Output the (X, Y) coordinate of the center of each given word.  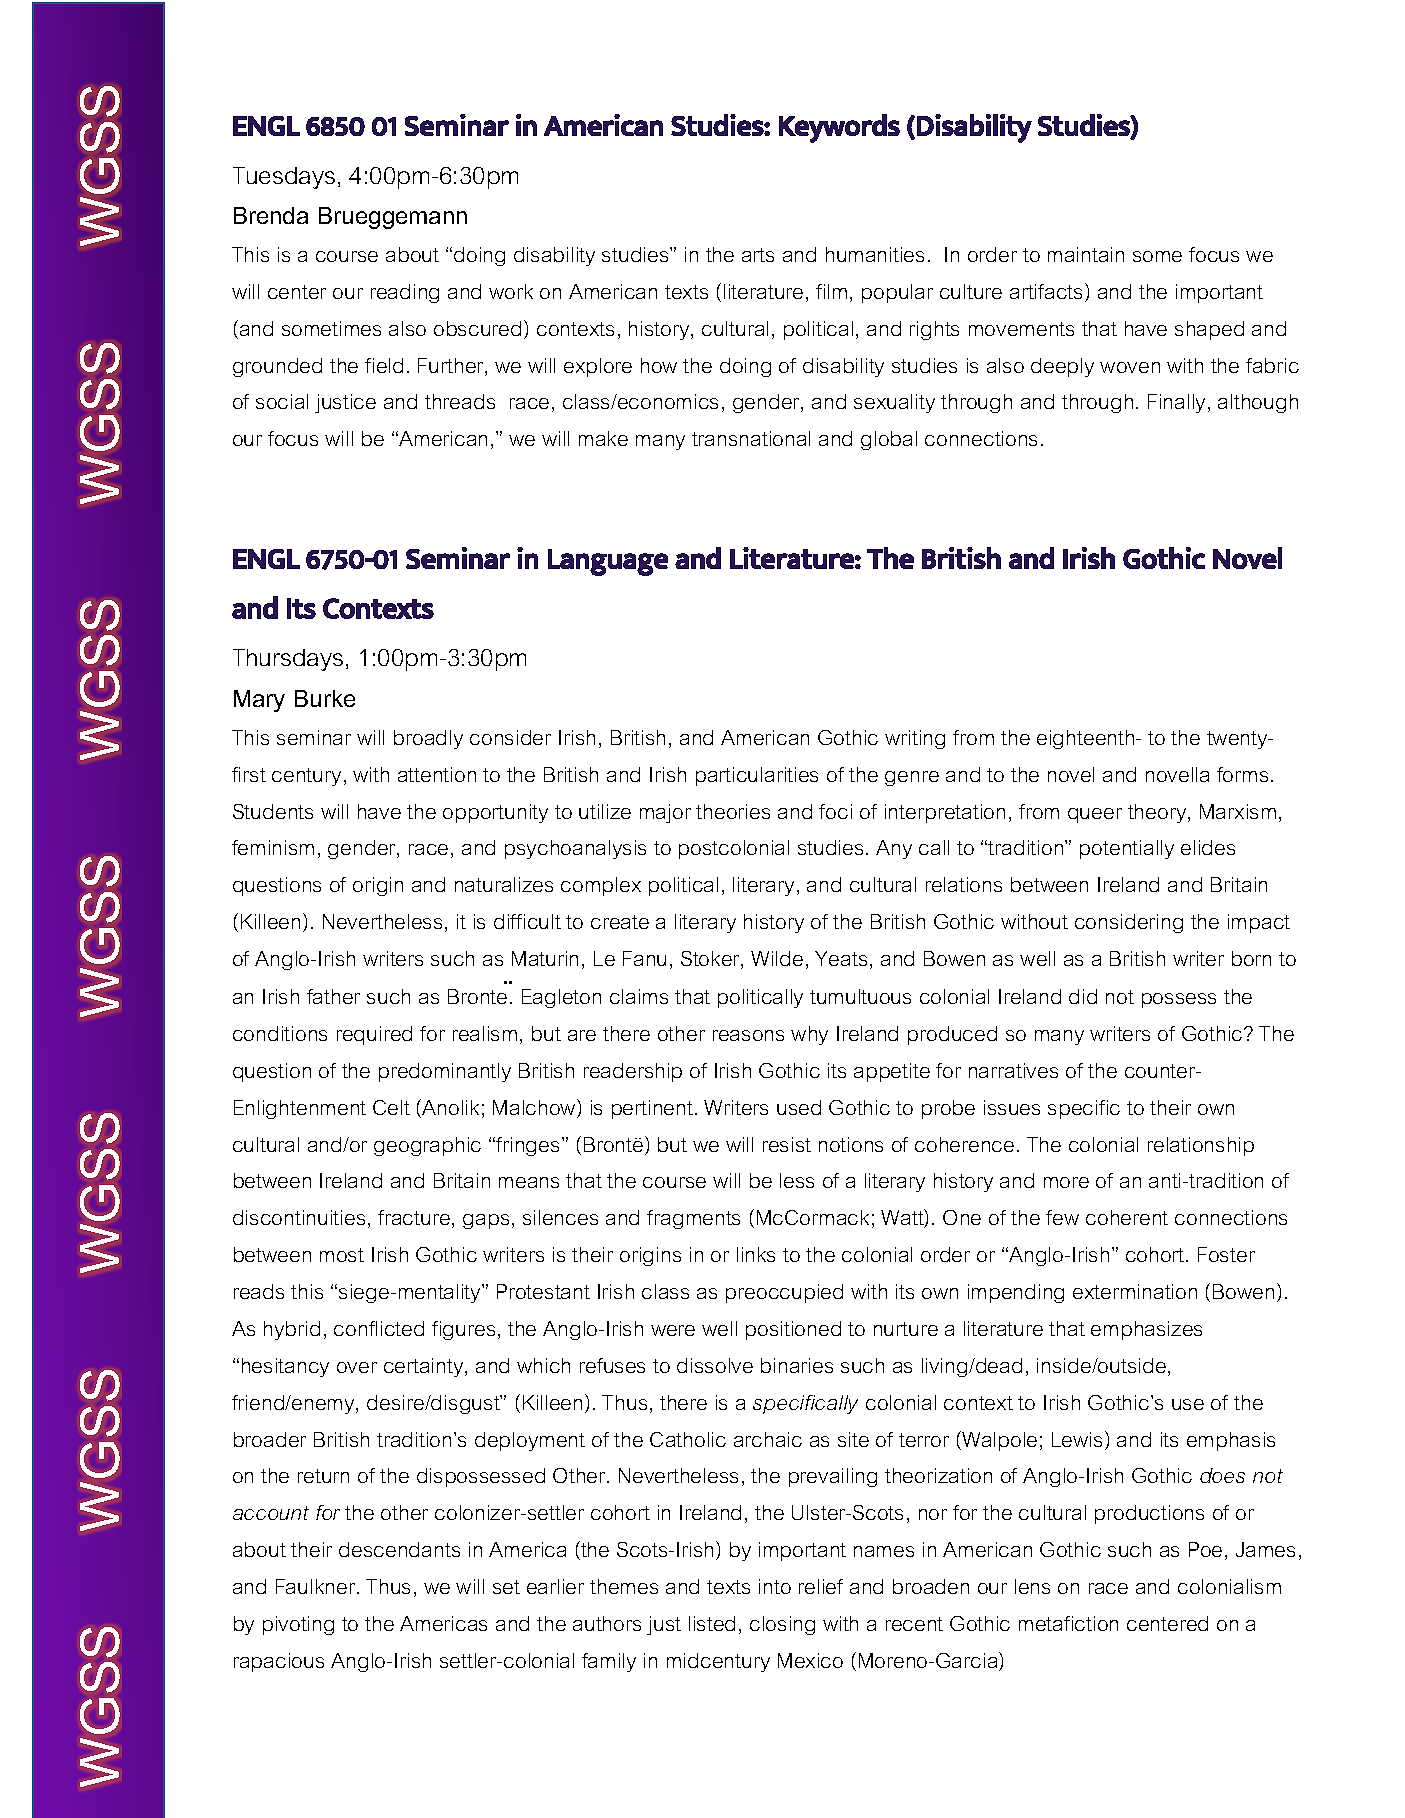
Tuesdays (284, 178)
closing (782, 1625)
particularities (757, 776)
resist (787, 1144)
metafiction (1068, 1623)
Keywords (839, 128)
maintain (1086, 254)
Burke (325, 698)
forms (1242, 774)
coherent (1127, 1217)
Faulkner (317, 1586)
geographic (427, 1146)
